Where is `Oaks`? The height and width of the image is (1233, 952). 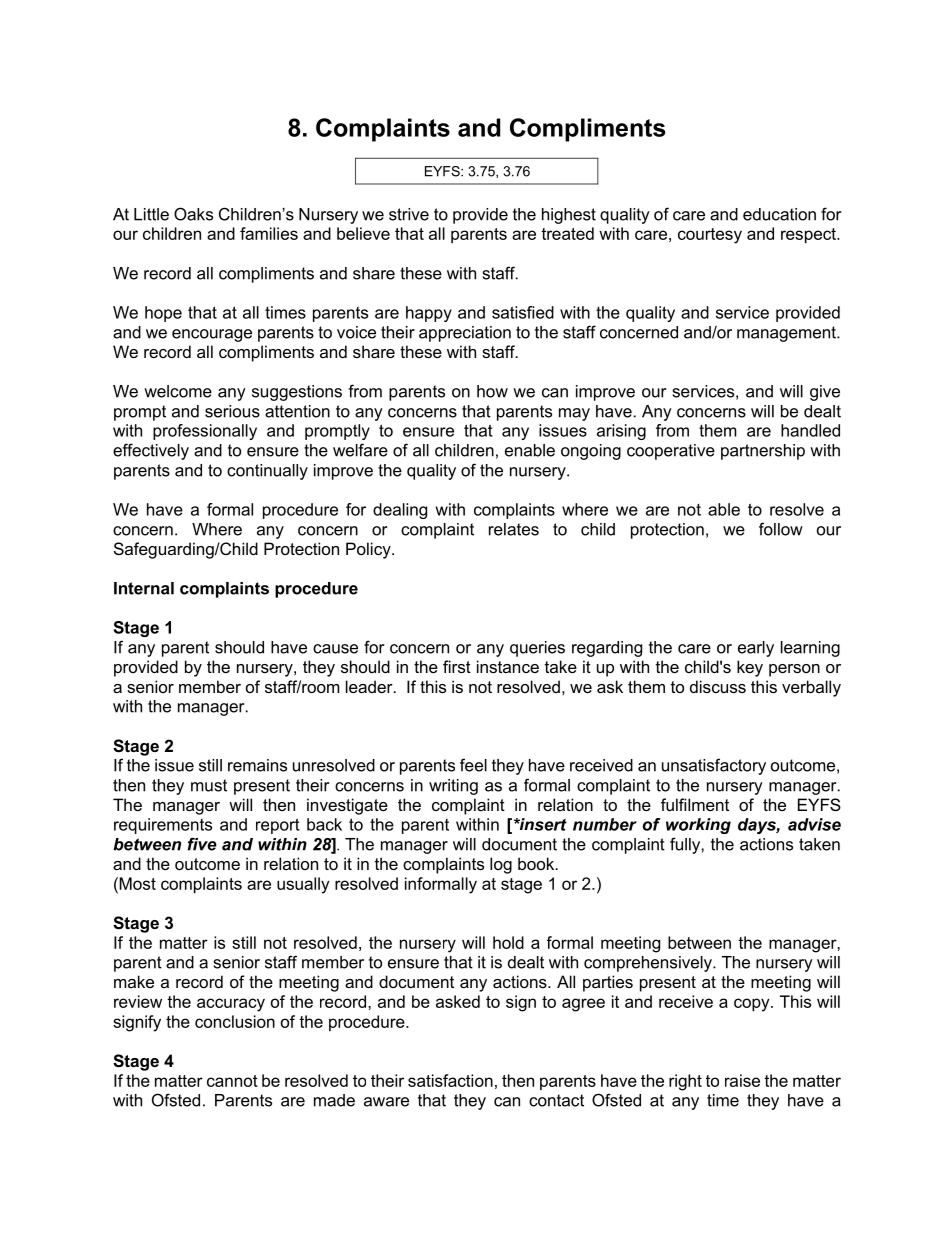 Oaks is located at coordinates (193, 214).
